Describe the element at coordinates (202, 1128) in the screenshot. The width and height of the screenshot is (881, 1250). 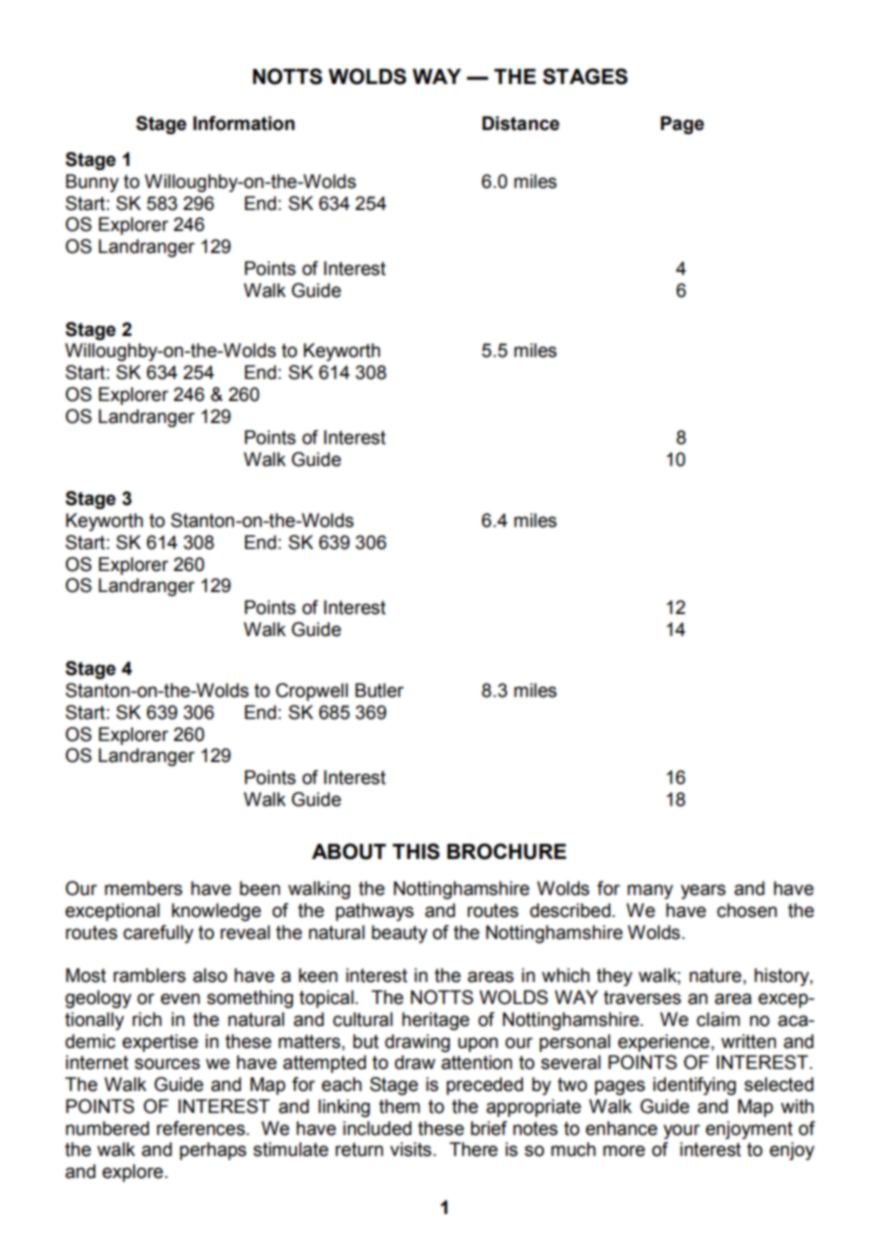
I see `references` at that location.
